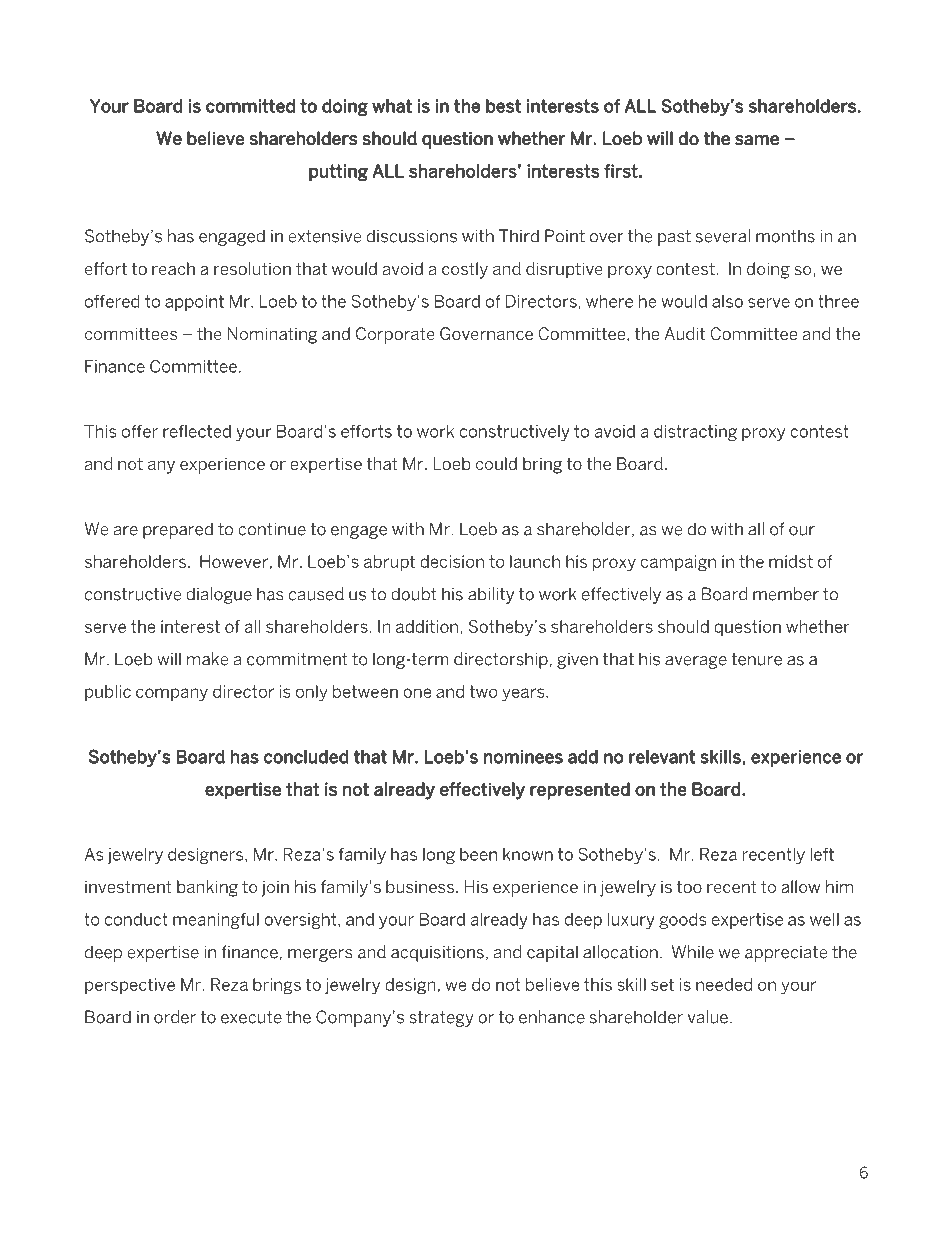 Image resolution: width=952 pixels, height=1233 pixels. I want to click on best, so click(503, 106).
